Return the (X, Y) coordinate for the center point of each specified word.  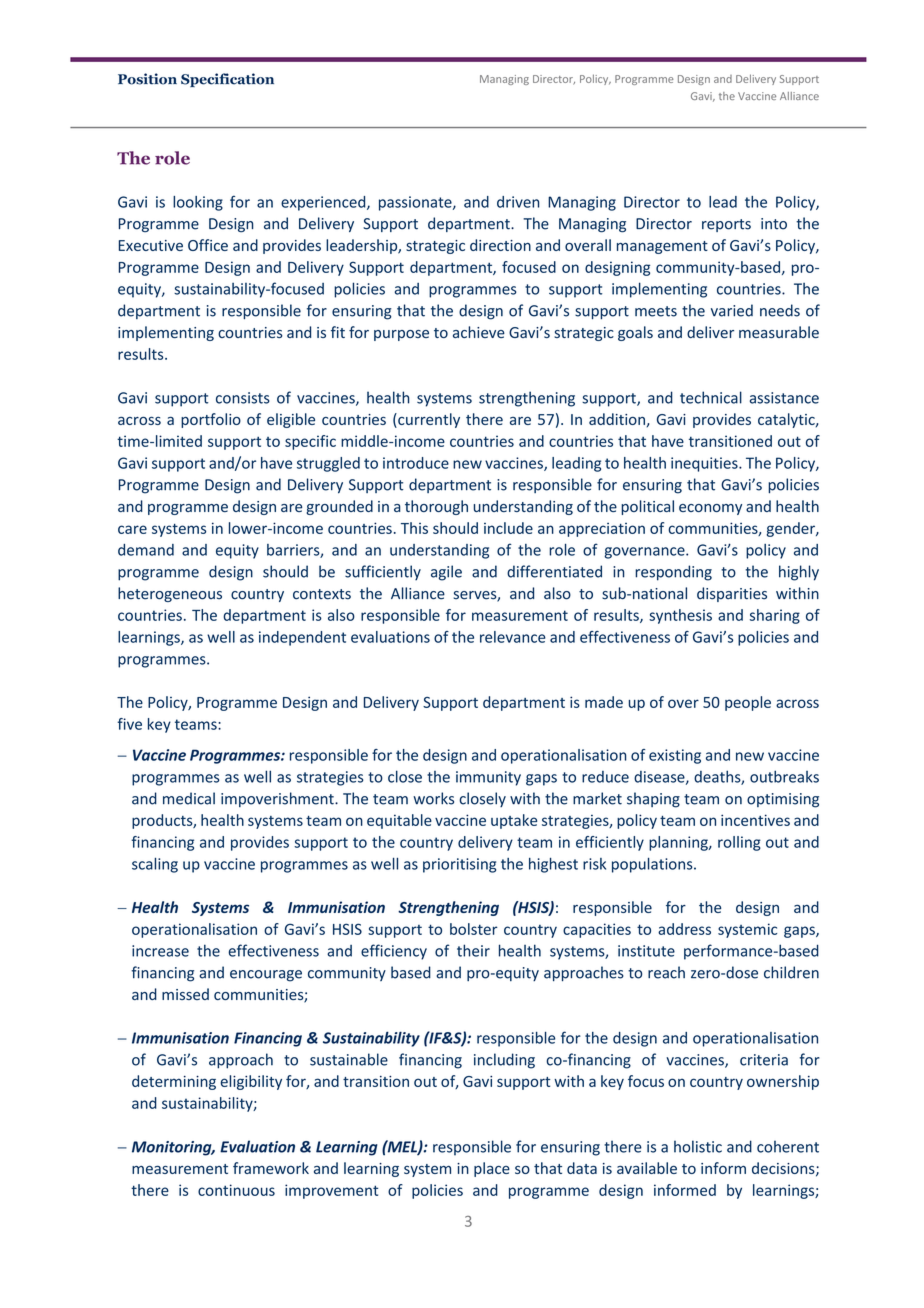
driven (518, 202)
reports (726, 225)
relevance (513, 637)
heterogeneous (170, 594)
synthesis (680, 616)
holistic (698, 1146)
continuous (236, 1190)
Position (147, 79)
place (492, 1169)
